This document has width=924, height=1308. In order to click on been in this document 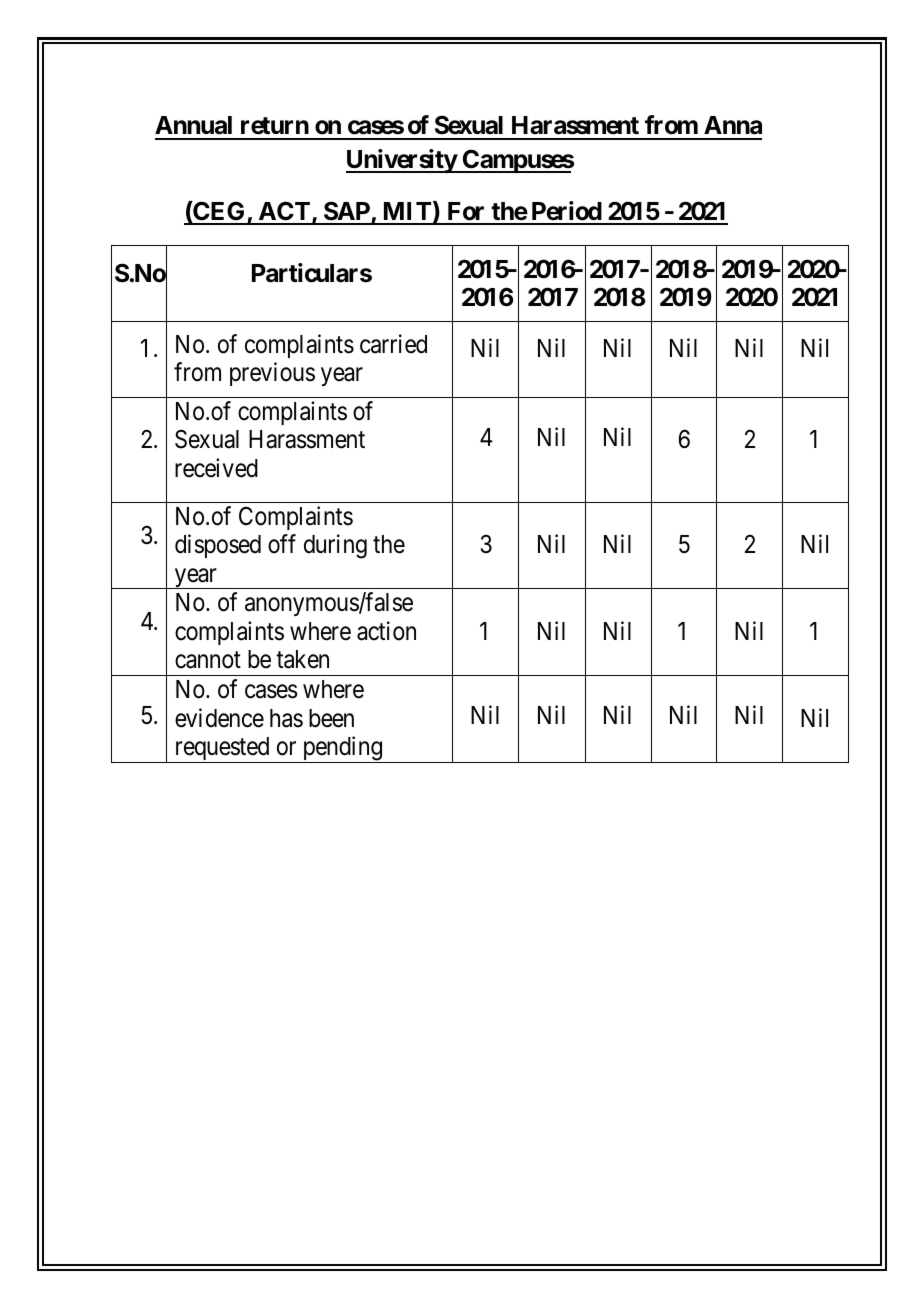, I will do `click(331, 718)`.
